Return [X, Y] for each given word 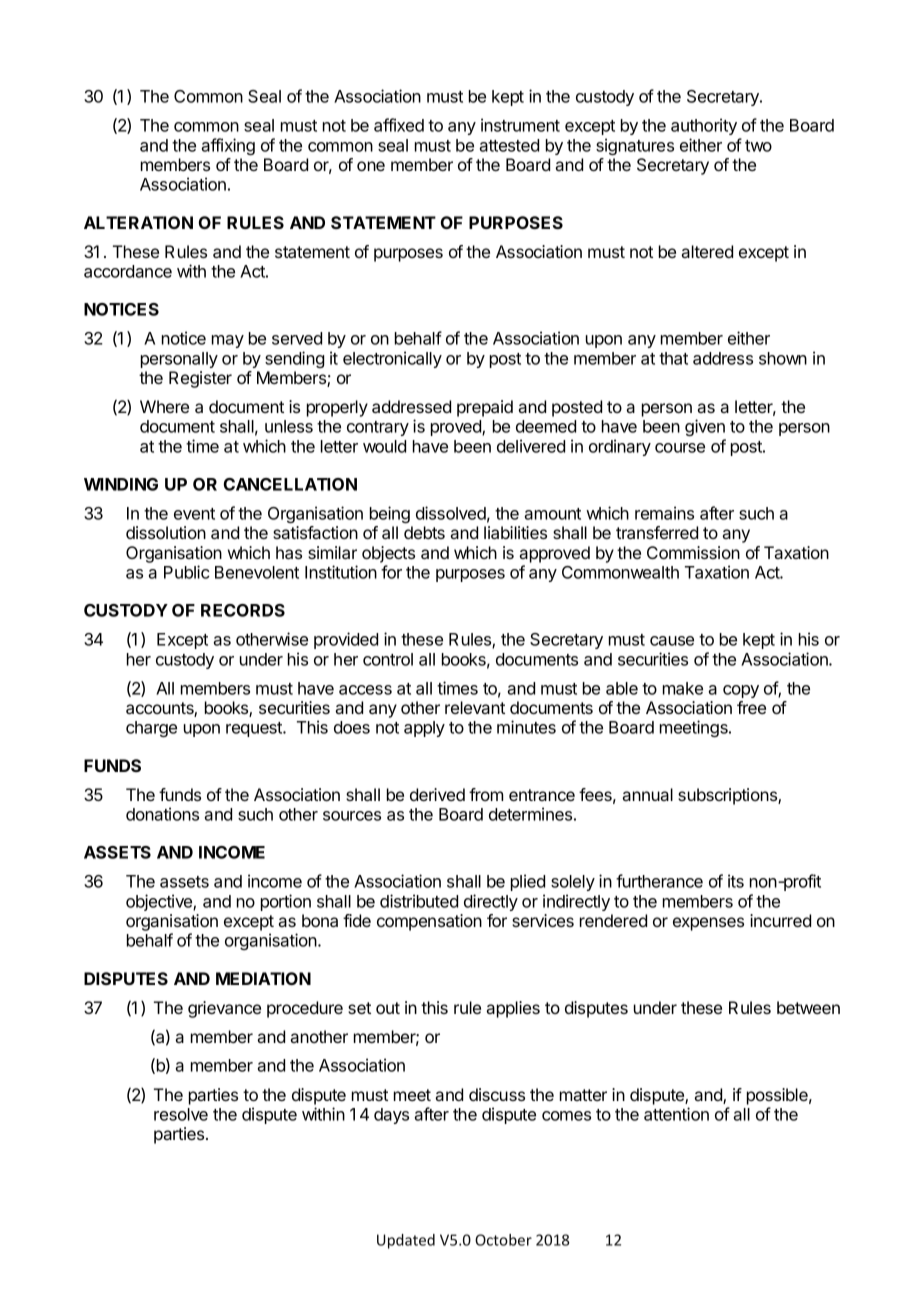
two [758, 146]
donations [162, 814]
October [503, 1240]
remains [664, 513]
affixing [228, 146]
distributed [419, 901]
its [736, 881]
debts [424, 532]
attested [509, 145]
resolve [181, 1114]
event [194, 514]
